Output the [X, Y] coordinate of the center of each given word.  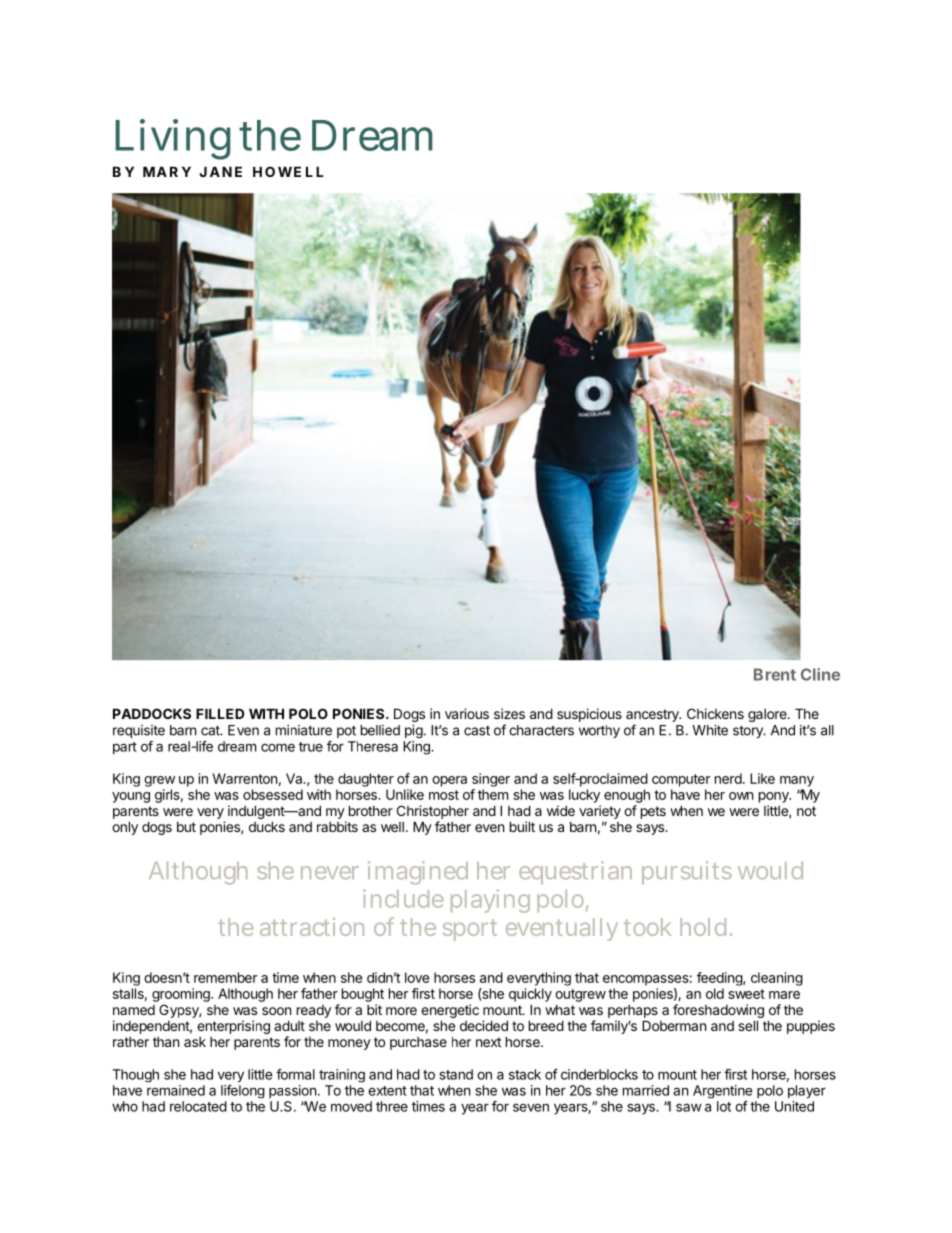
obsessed [273, 794]
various [467, 713]
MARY [167, 171]
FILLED [220, 713]
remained [176, 1090]
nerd [728, 778]
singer [491, 780]
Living [172, 139]
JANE [221, 171]
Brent [775, 674]
